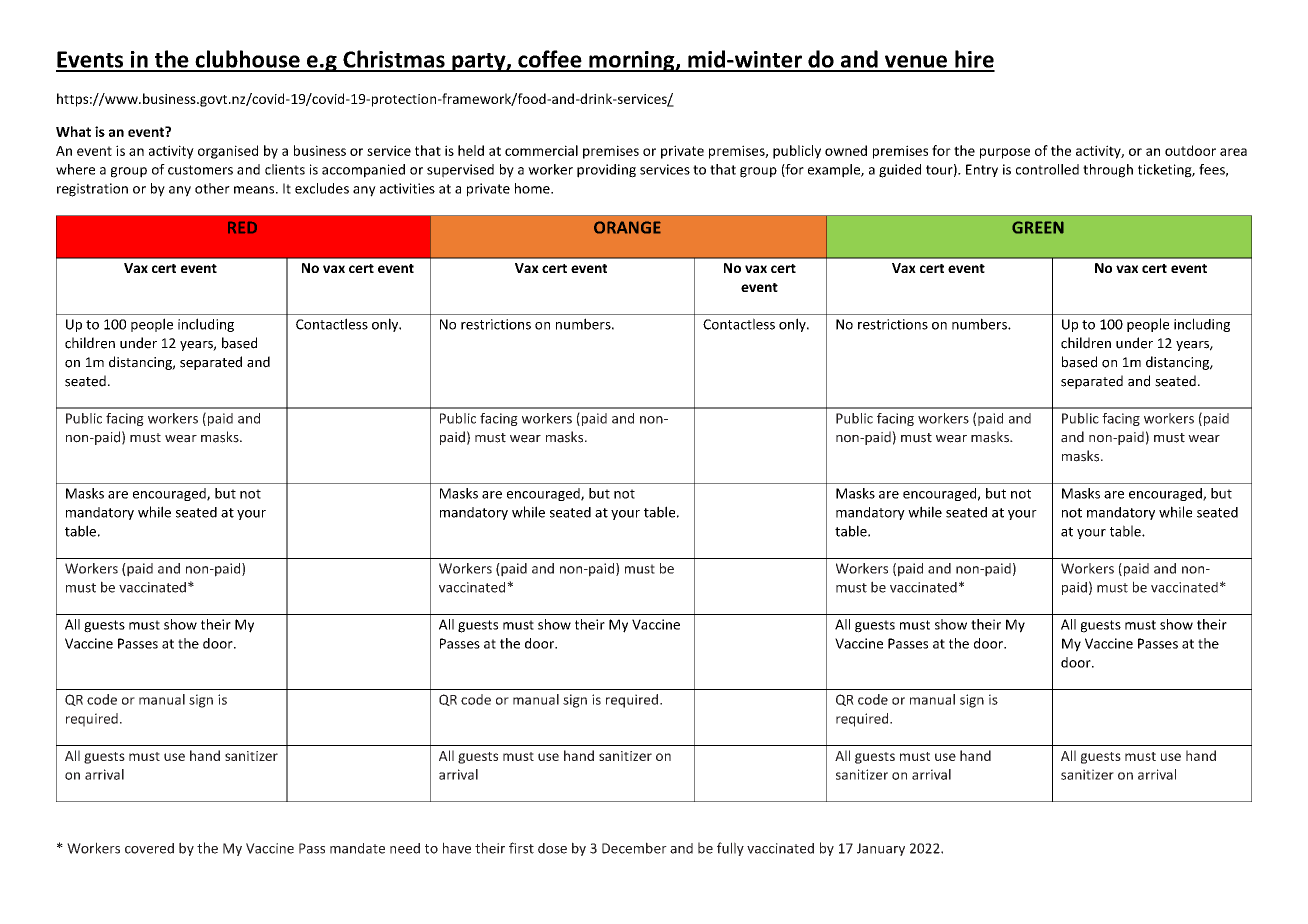 Image resolution: width=1308 pixels, height=924 pixels. What do you see at coordinates (212, 188) in the document?
I see `other` at bounding box center [212, 188].
